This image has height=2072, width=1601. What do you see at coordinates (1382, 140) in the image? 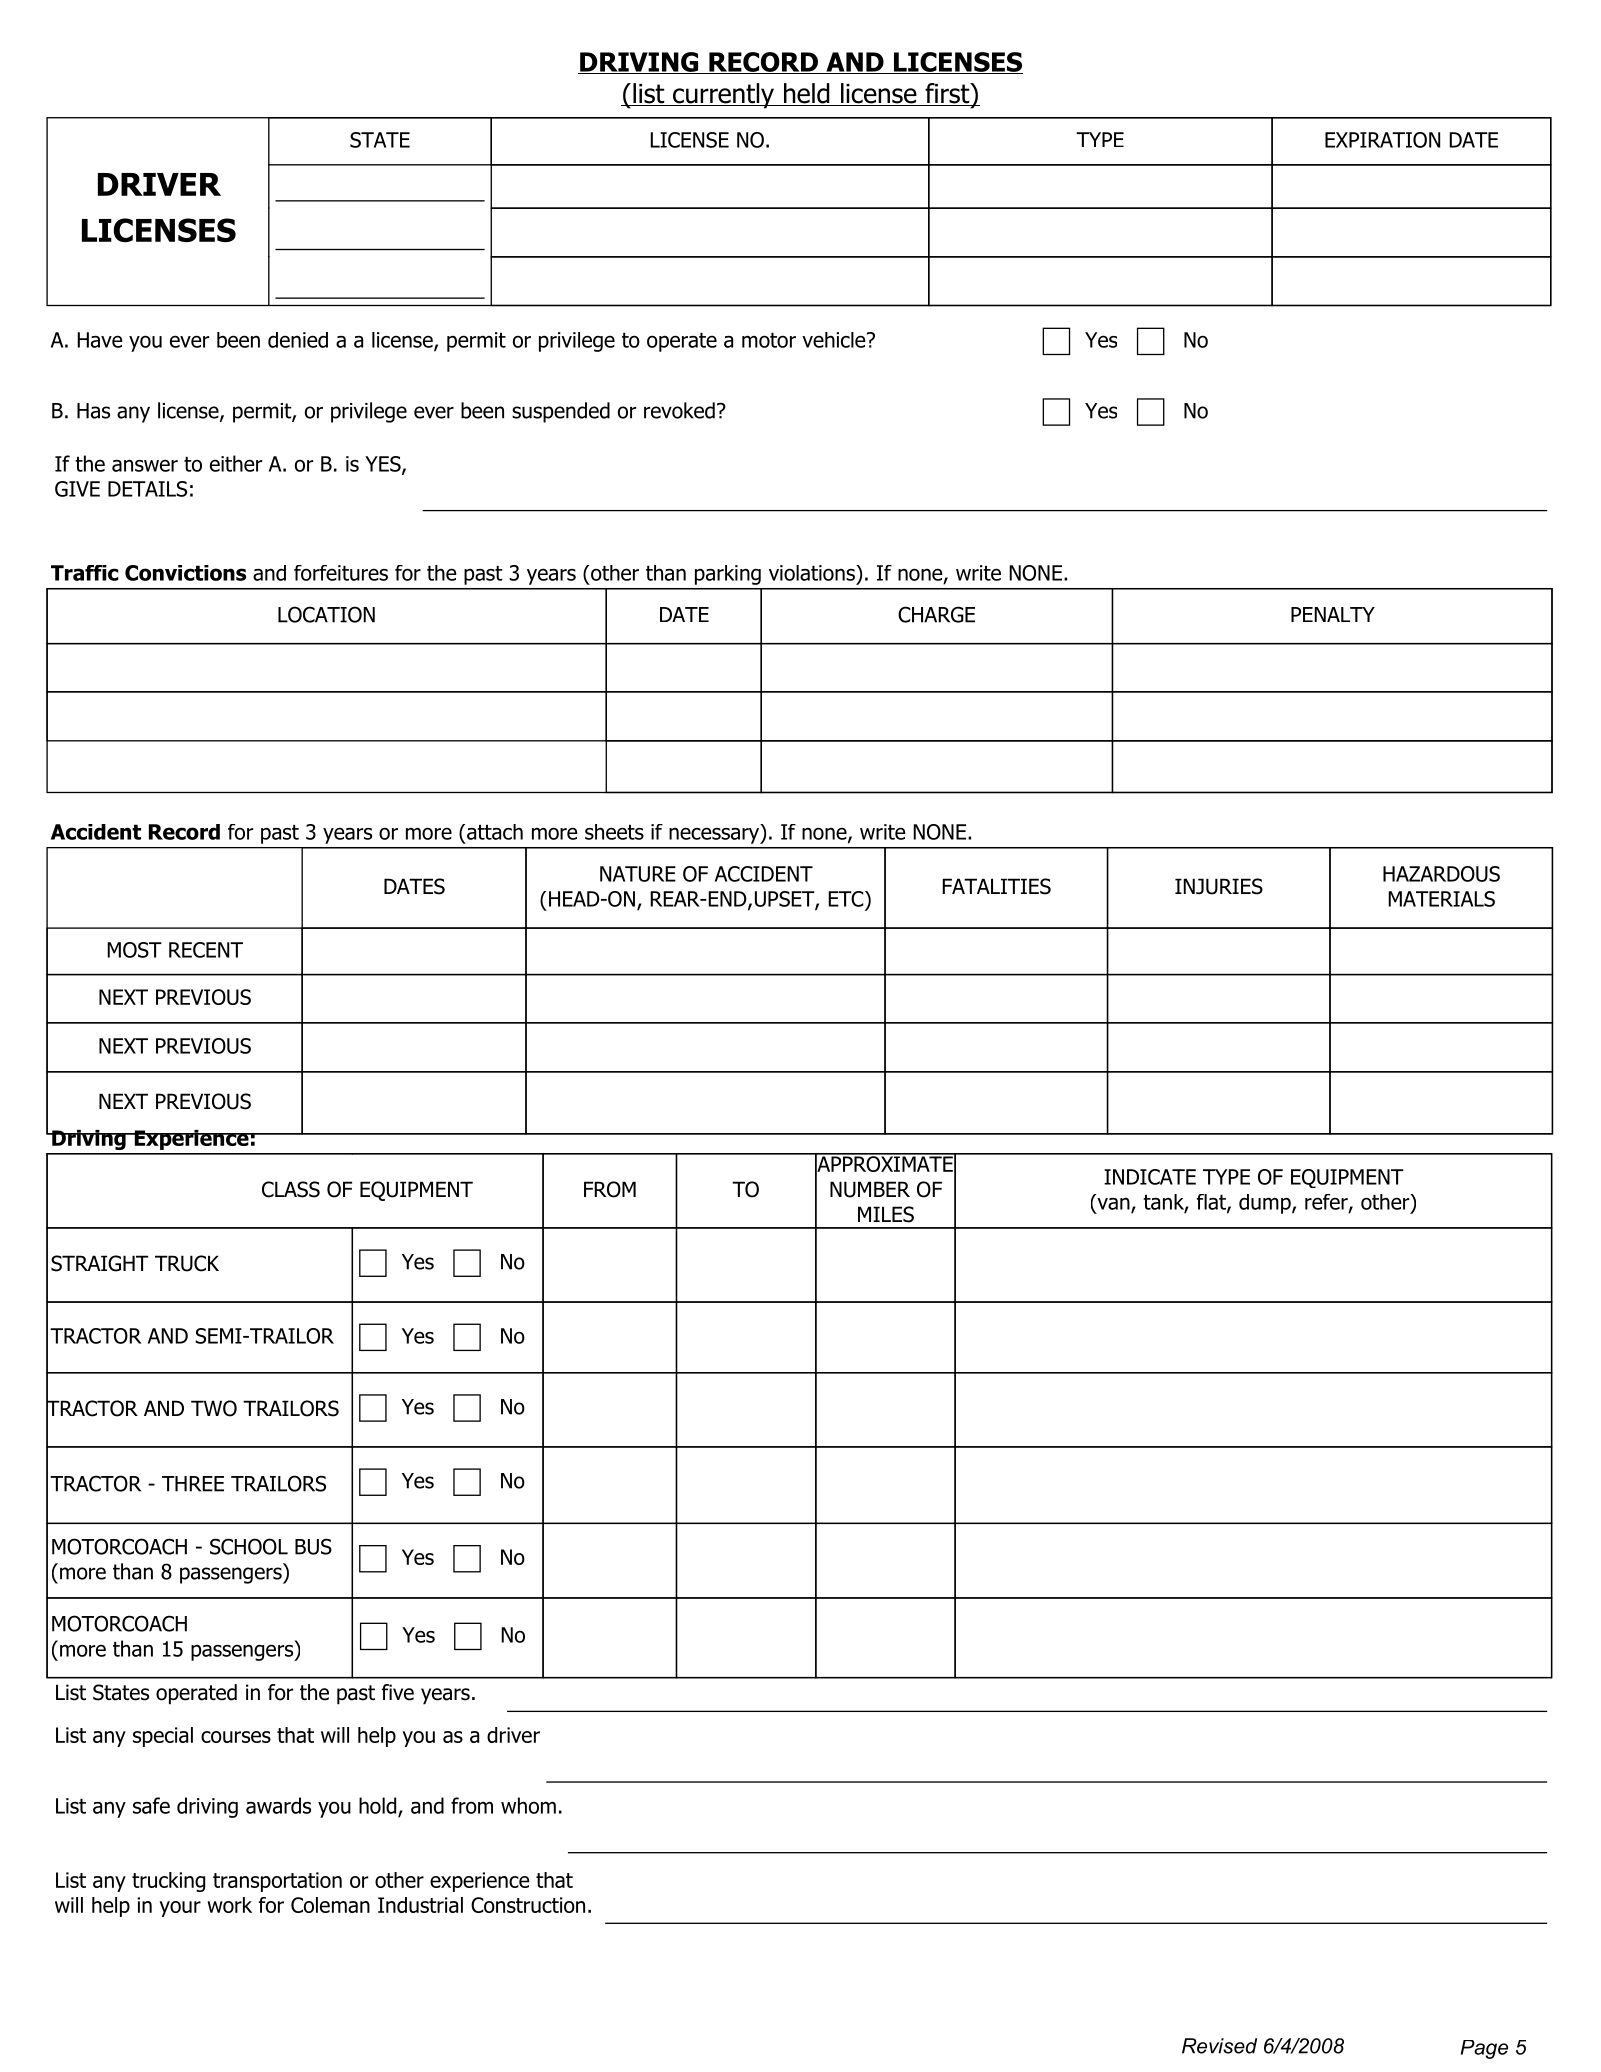
I see `EXPIRATION` at bounding box center [1382, 140].
